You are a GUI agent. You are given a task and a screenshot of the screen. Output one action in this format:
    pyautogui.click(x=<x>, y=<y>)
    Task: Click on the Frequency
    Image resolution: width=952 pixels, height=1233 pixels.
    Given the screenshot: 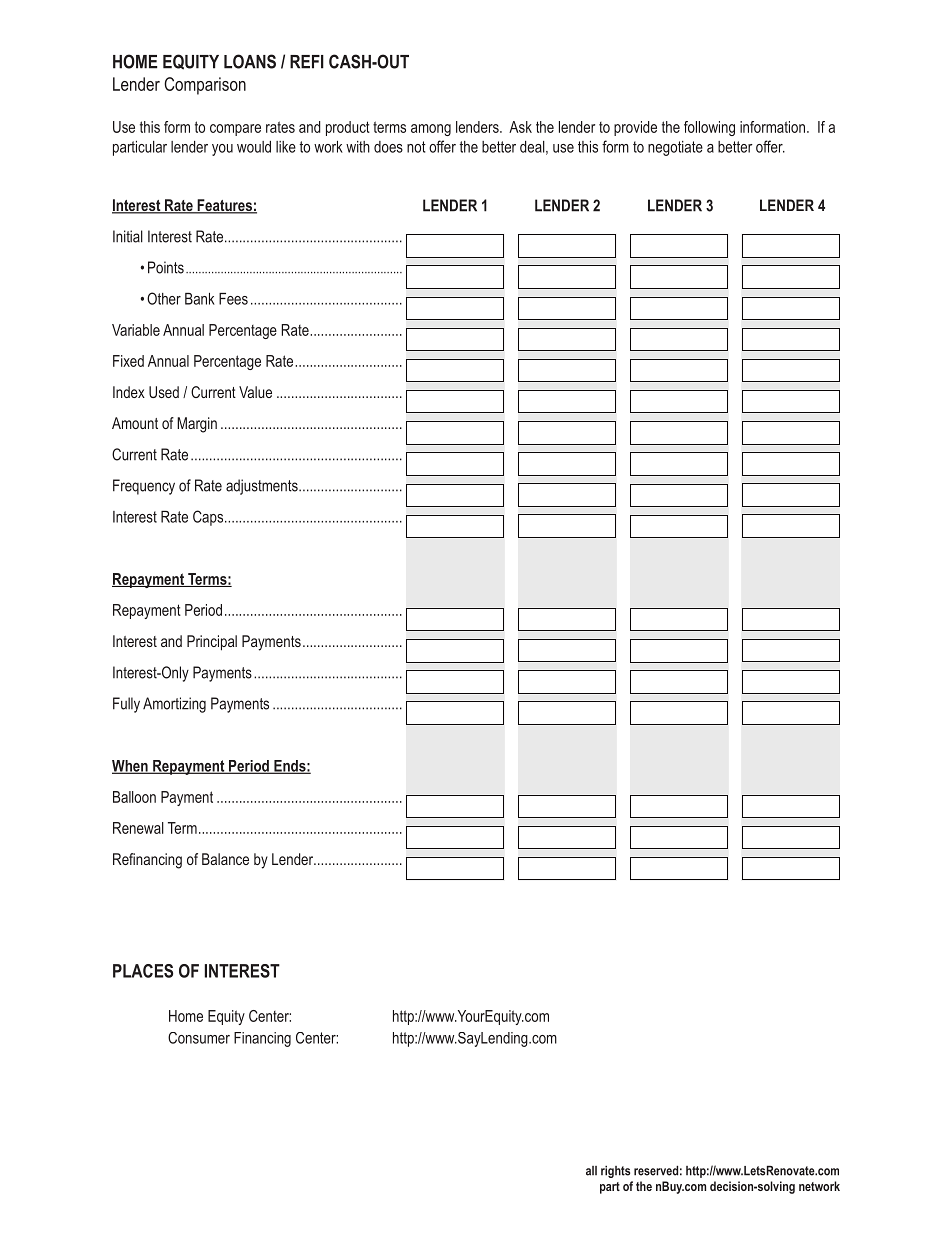 What is the action you would take?
    pyautogui.click(x=144, y=487)
